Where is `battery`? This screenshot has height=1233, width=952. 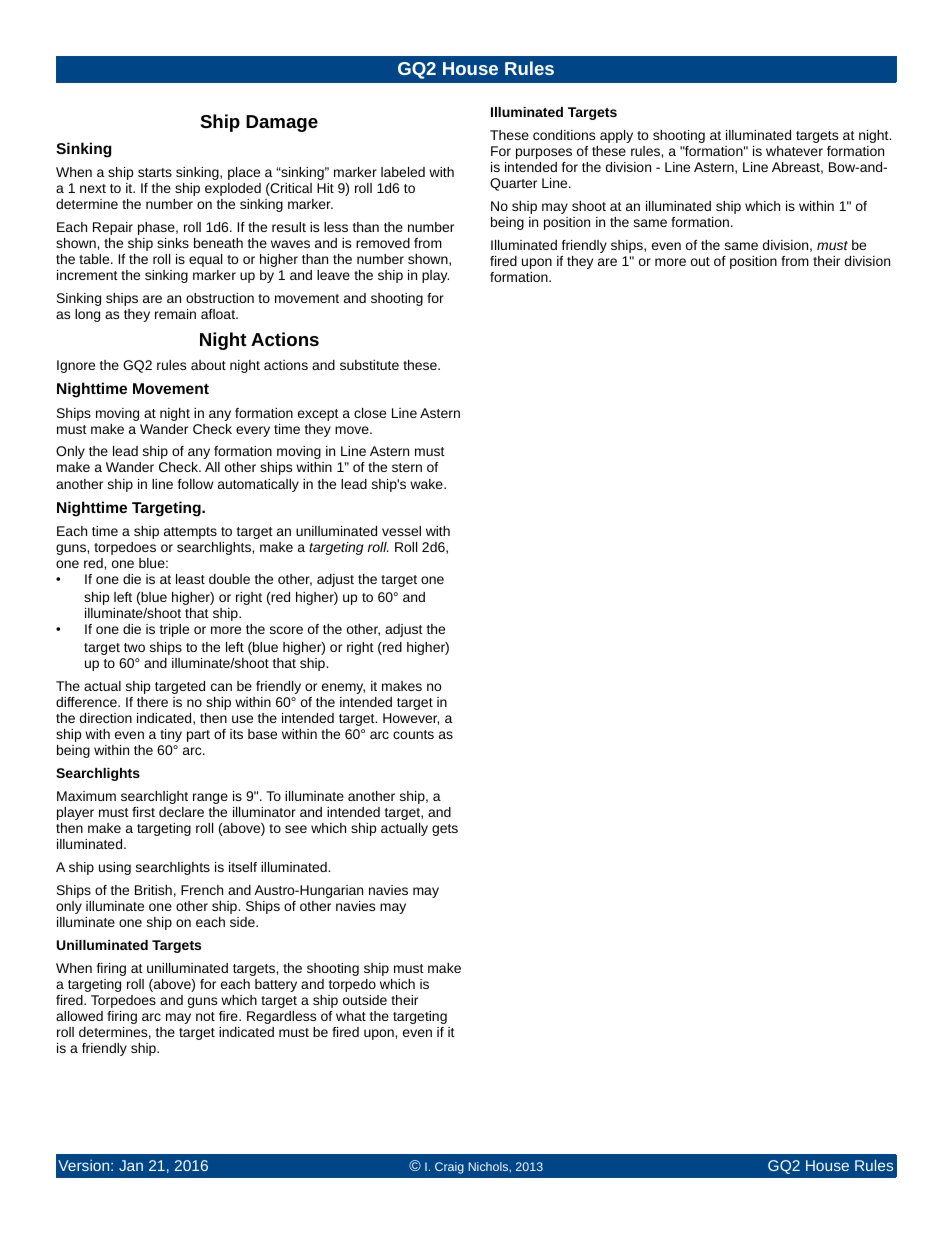 battery is located at coordinates (276, 985).
